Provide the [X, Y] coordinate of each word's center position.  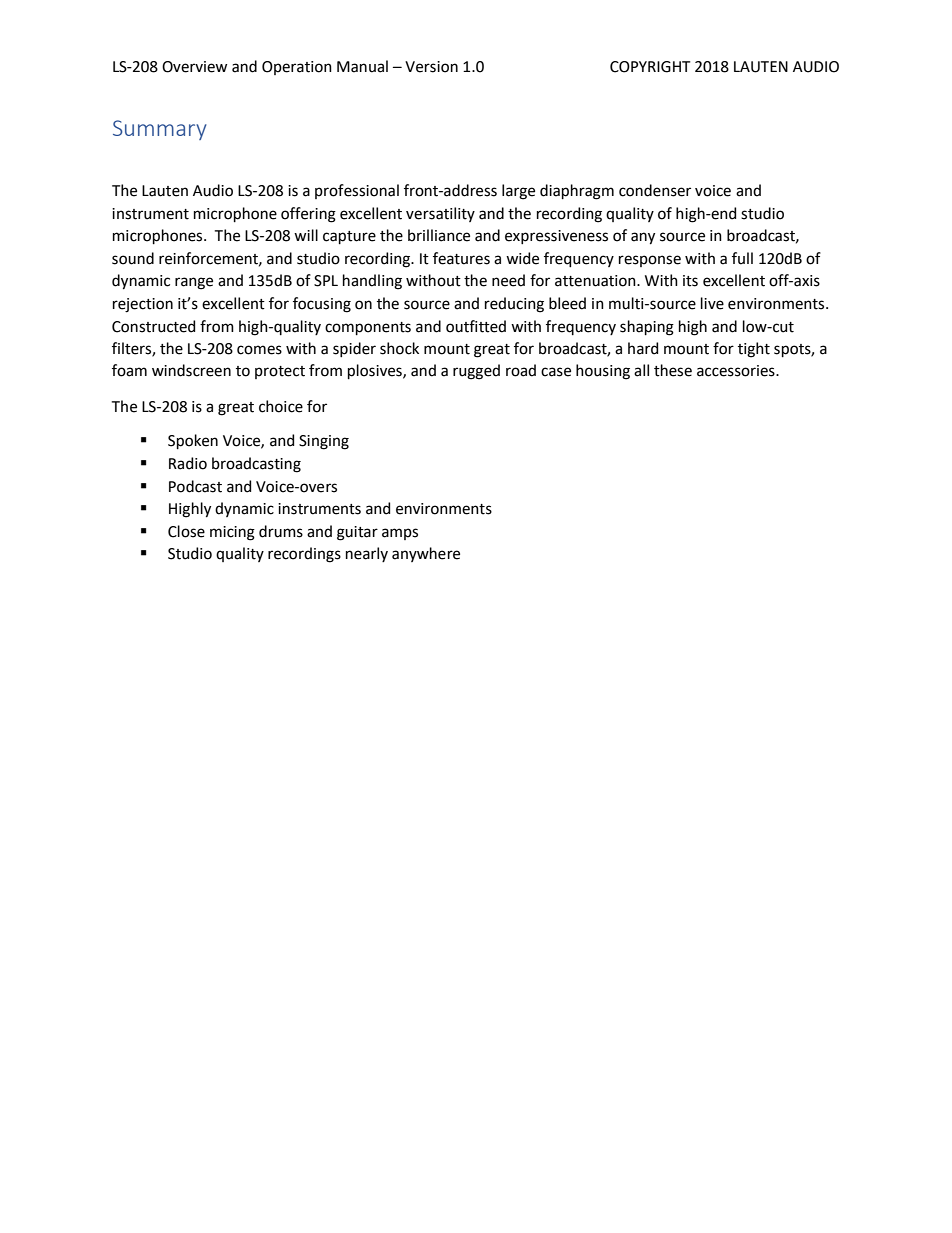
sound [133, 258]
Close [186, 531]
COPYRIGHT [650, 67]
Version [431, 67]
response [650, 261]
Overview [194, 67]
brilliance [439, 235]
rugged [476, 372]
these [673, 370]
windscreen [191, 370]
